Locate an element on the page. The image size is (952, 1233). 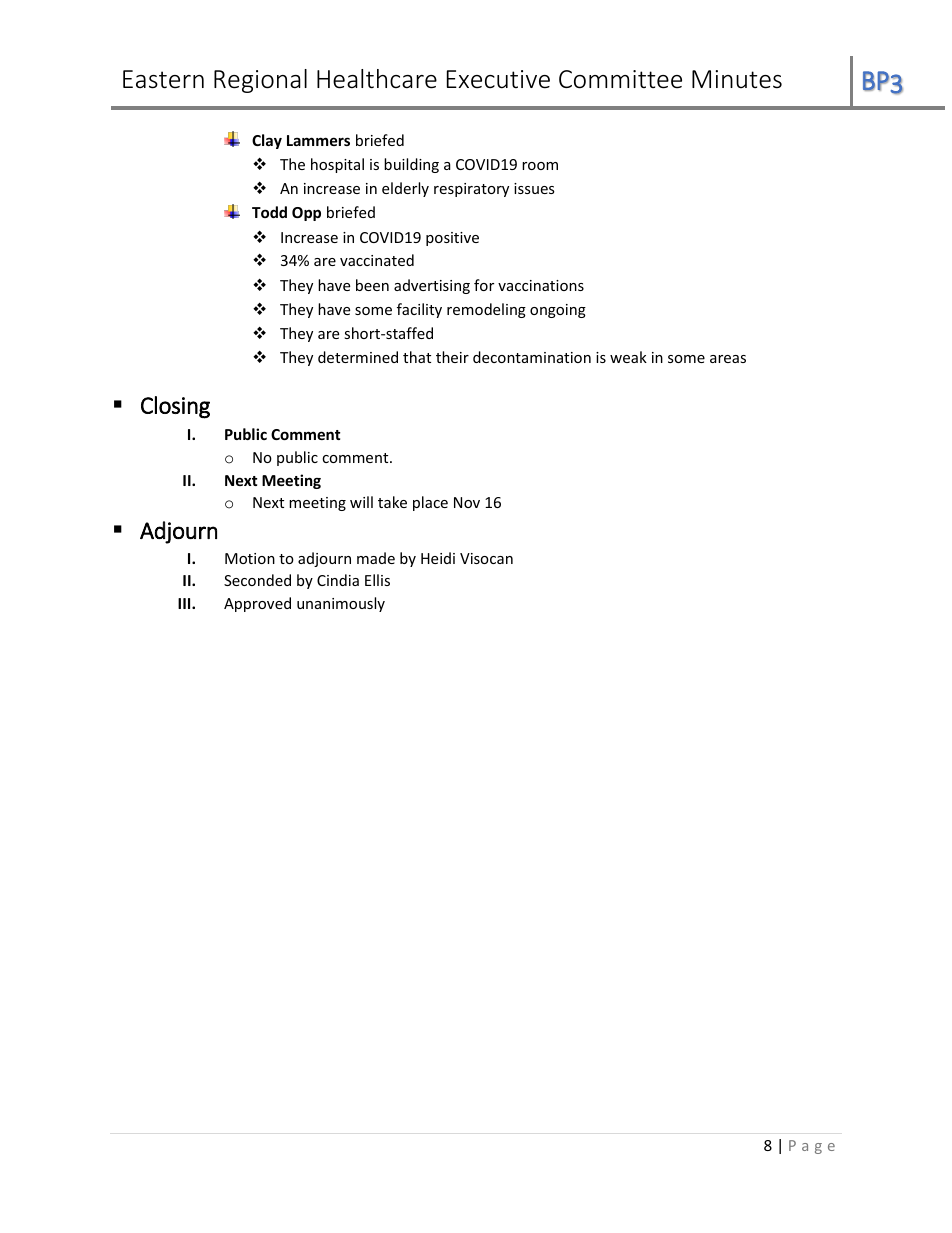
their is located at coordinates (452, 357).
